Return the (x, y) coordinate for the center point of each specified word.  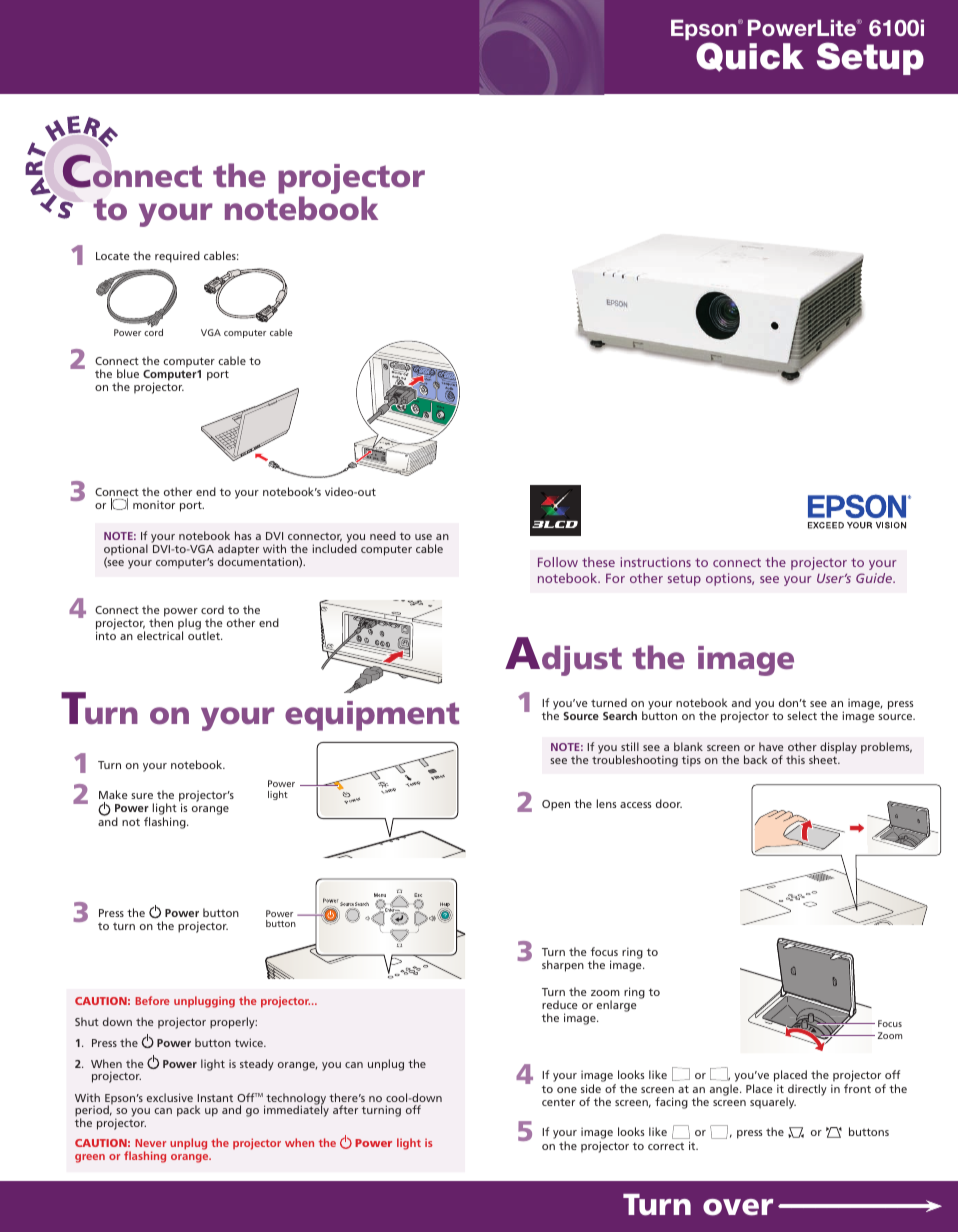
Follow (558, 562)
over (738, 1207)
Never (150, 1143)
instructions (656, 562)
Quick (750, 57)
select (802, 715)
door (669, 803)
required (177, 257)
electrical (160, 635)
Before (152, 1000)
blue (128, 373)
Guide (875, 578)
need (383, 535)
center (558, 1102)
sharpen (563, 966)
